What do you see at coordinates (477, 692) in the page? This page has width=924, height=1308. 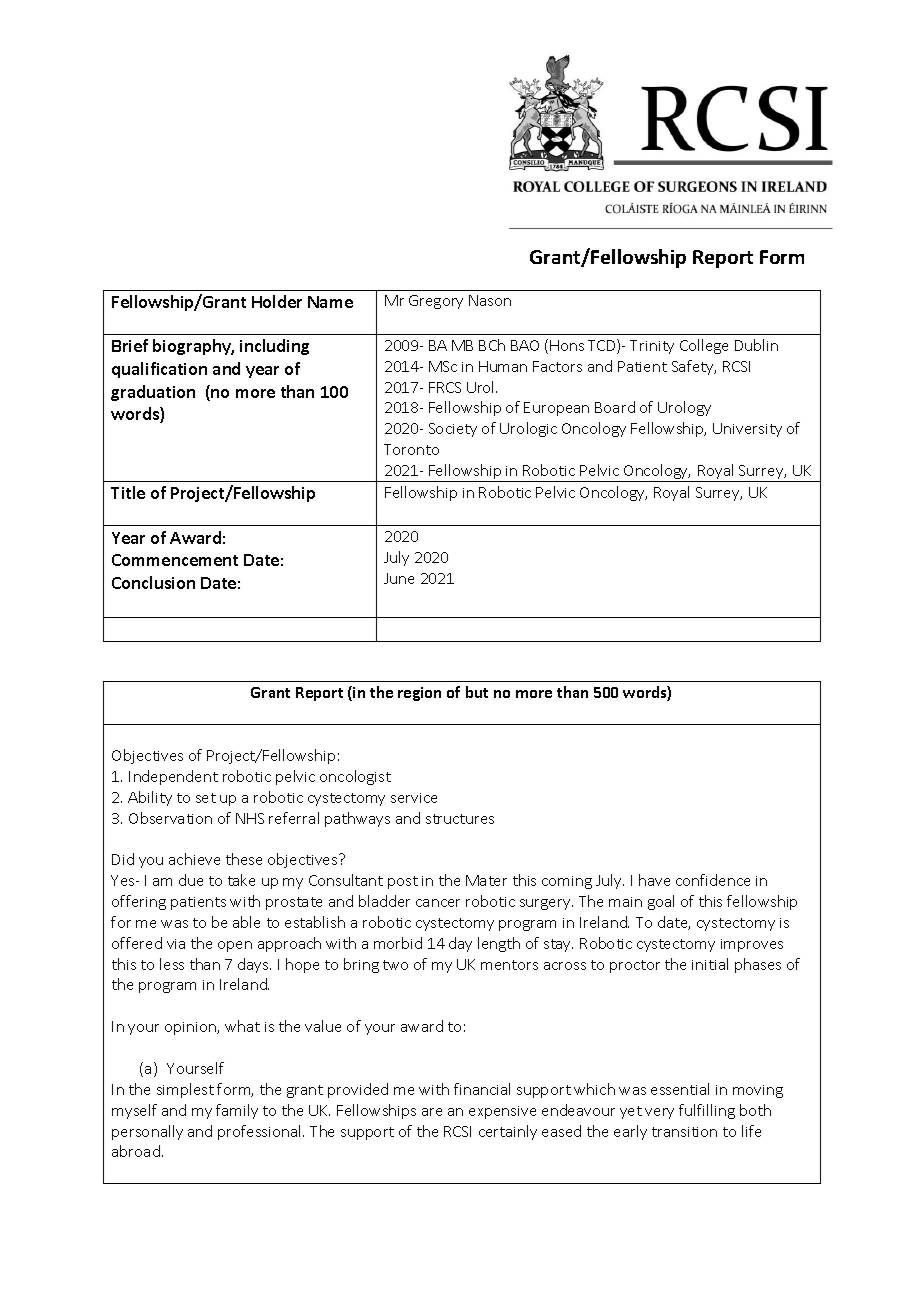 I see `but` at bounding box center [477, 692].
